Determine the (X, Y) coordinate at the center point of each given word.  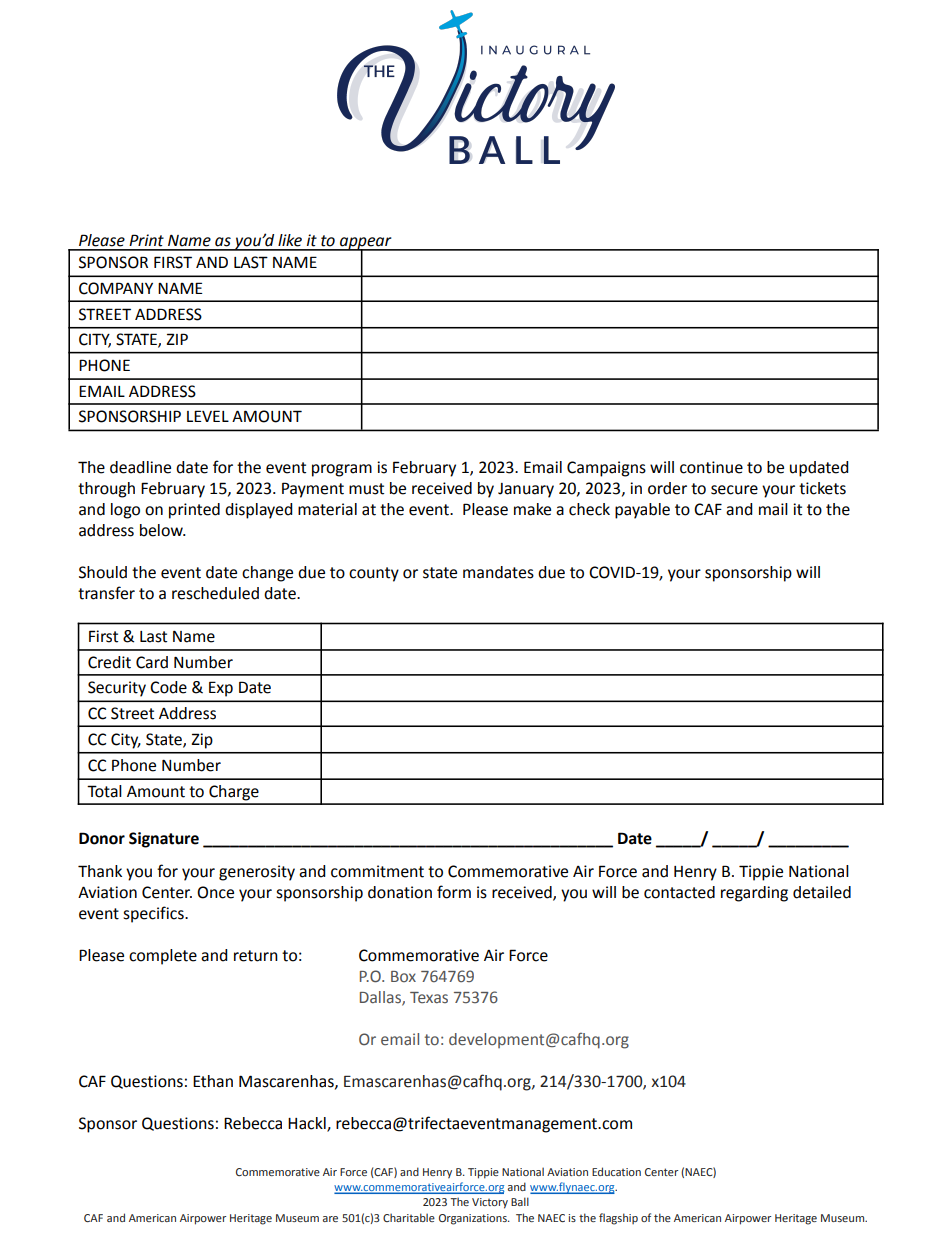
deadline (140, 467)
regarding (754, 894)
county (374, 574)
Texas (429, 997)
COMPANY (116, 288)
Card (152, 662)
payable (642, 511)
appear (366, 244)
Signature (164, 840)
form (454, 892)
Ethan (213, 1081)
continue (711, 467)
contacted (679, 892)
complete (163, 957)
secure (734, 490)
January (526, 490)
